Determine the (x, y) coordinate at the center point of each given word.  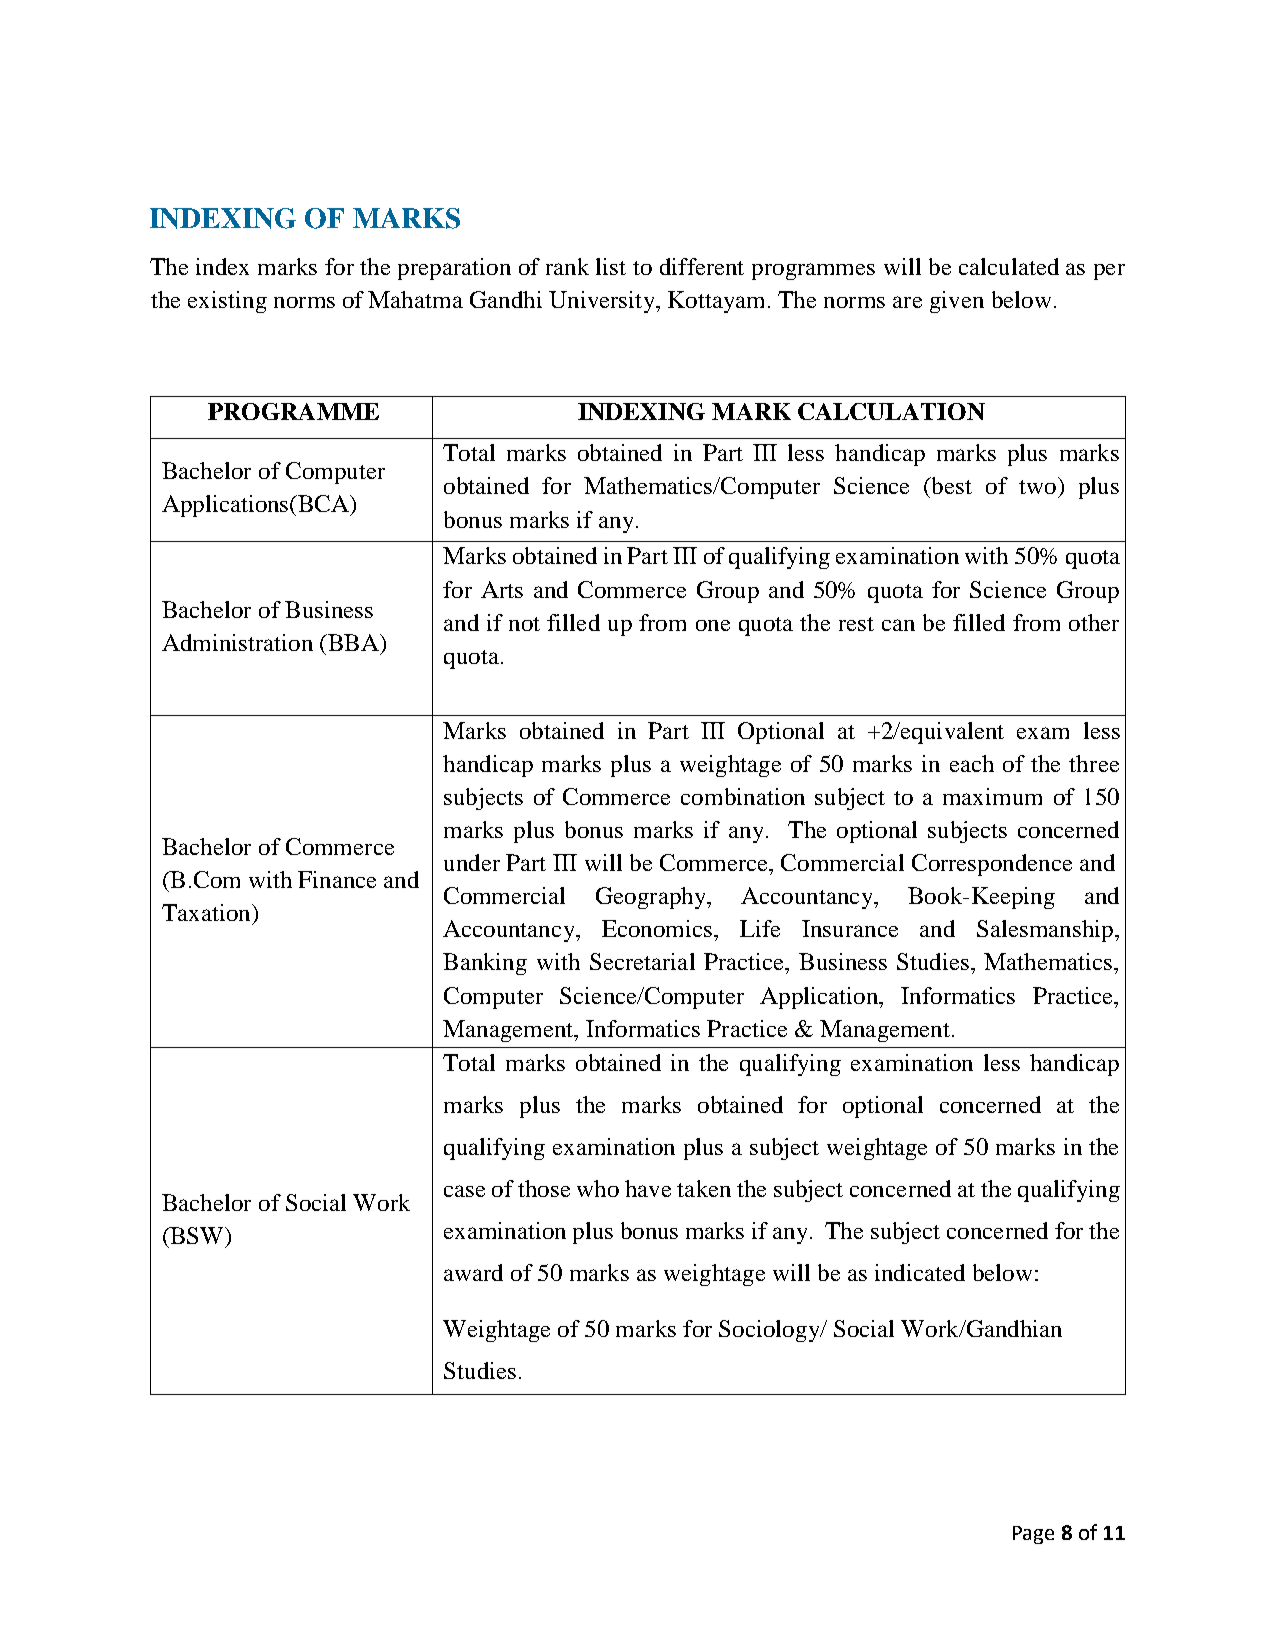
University (603, 302)
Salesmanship (1045, 931)
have (648, 1188)
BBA (353, 642)
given (957, 302)
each (972, 763)
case (464, 1191)
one (713, 625)
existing (227, 302)
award (473, 1272)
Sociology (770, 1331)
